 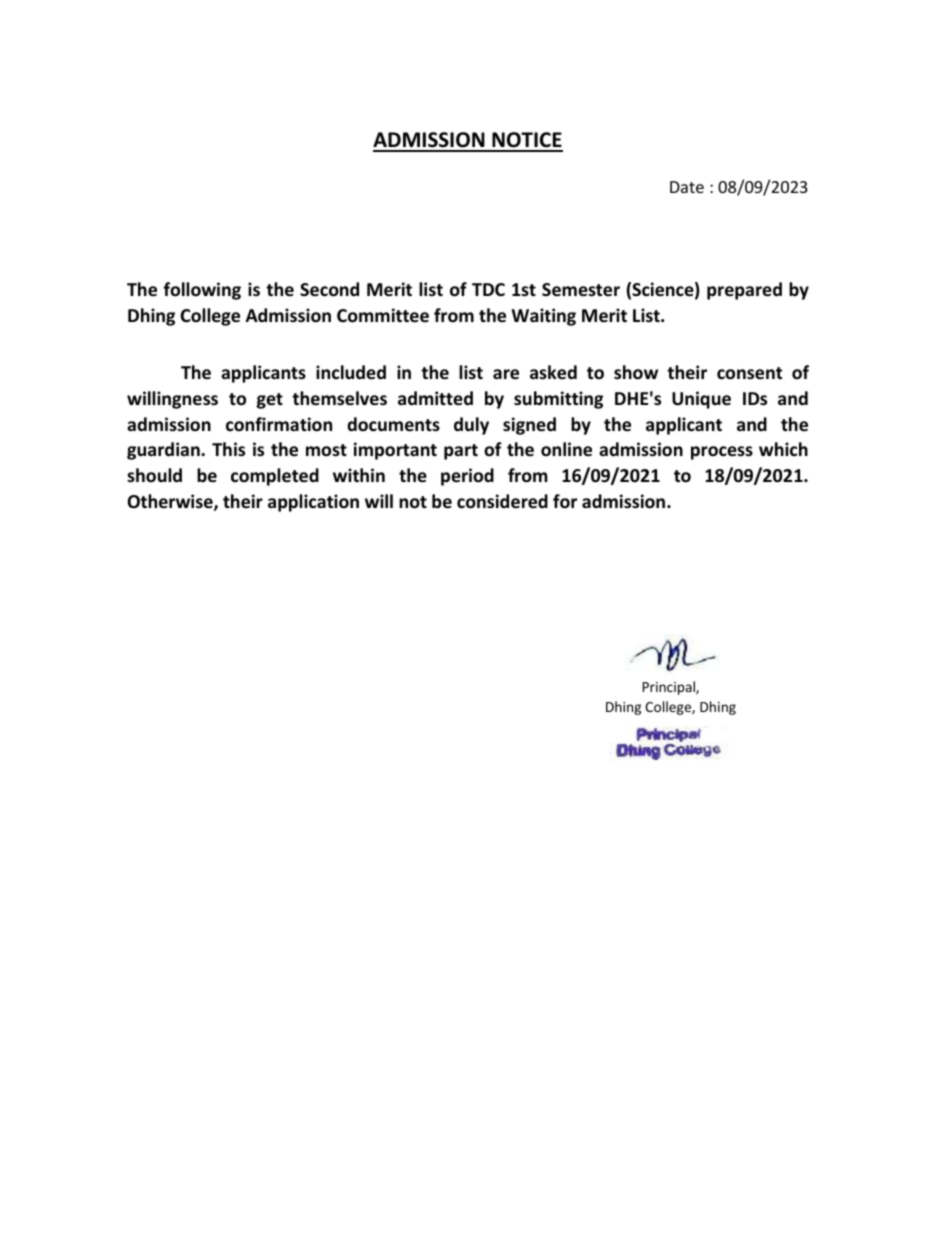 What do you see at coordinates (488, 289) in the document?
I see `TDC` at bounding box center [488, 289].
